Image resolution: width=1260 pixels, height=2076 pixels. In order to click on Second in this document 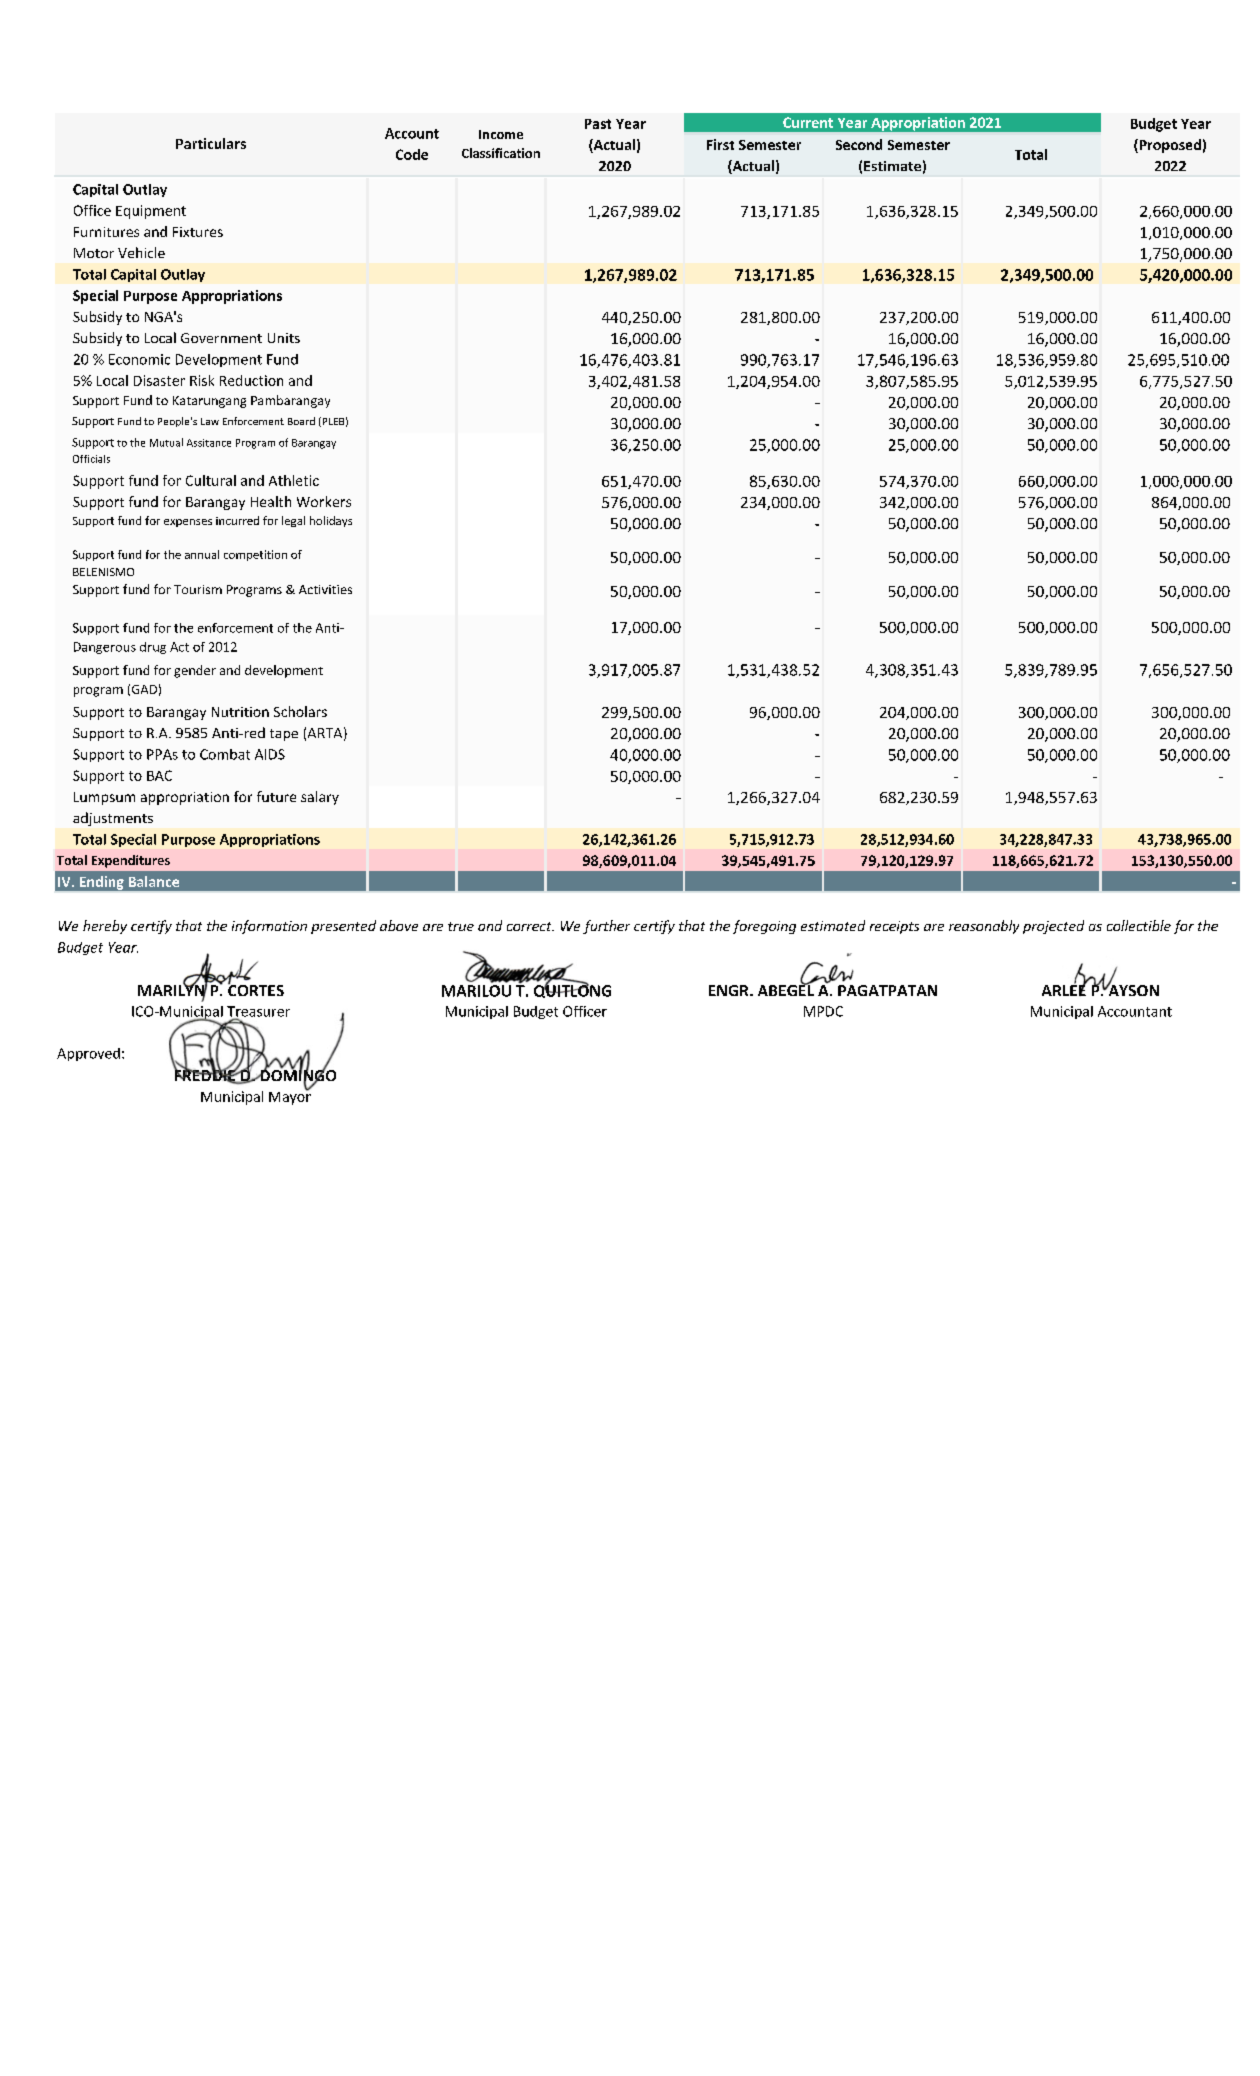, I will do `click(859, 144)`.
